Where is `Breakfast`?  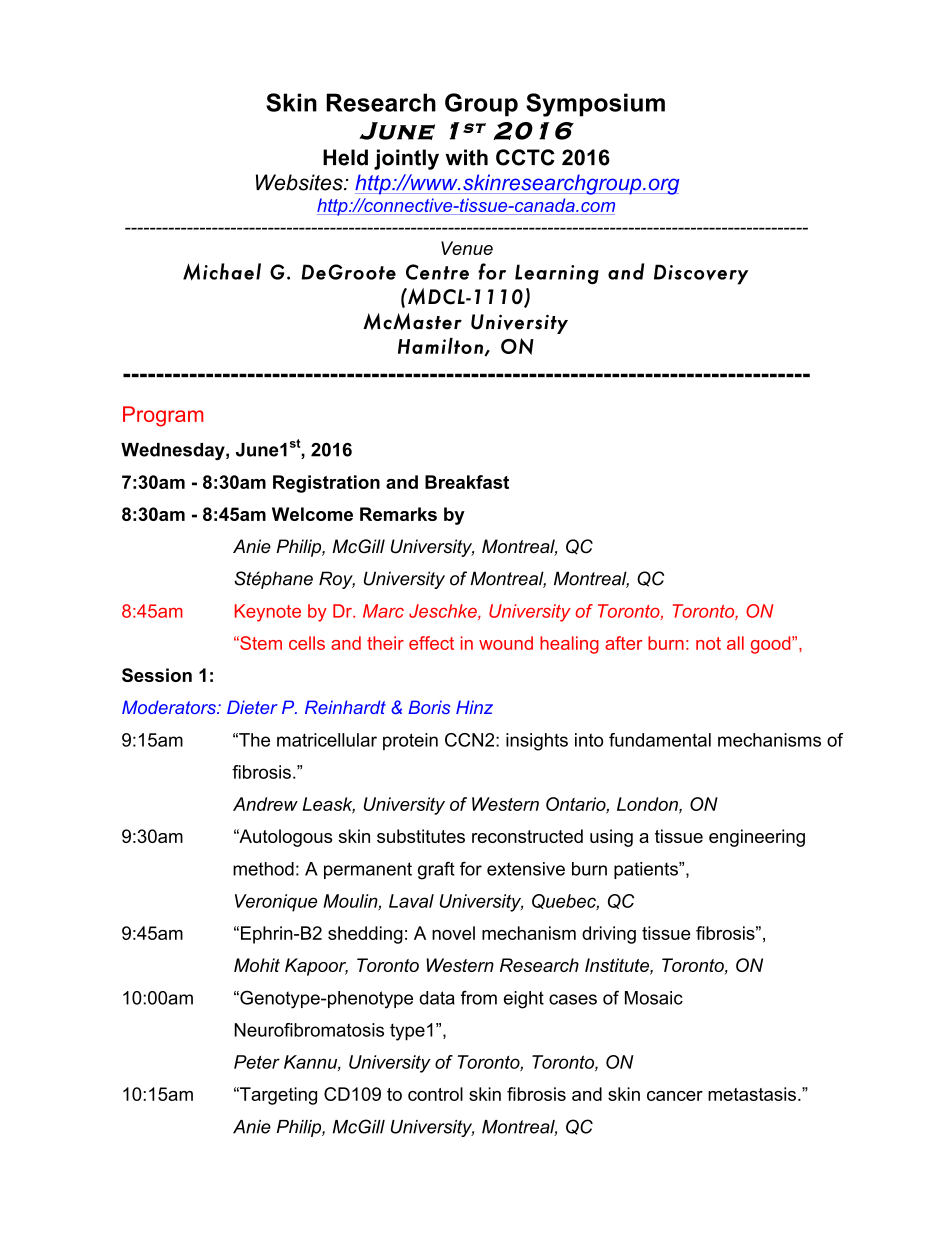
Breakfast is located at coordinates (467, 482).
